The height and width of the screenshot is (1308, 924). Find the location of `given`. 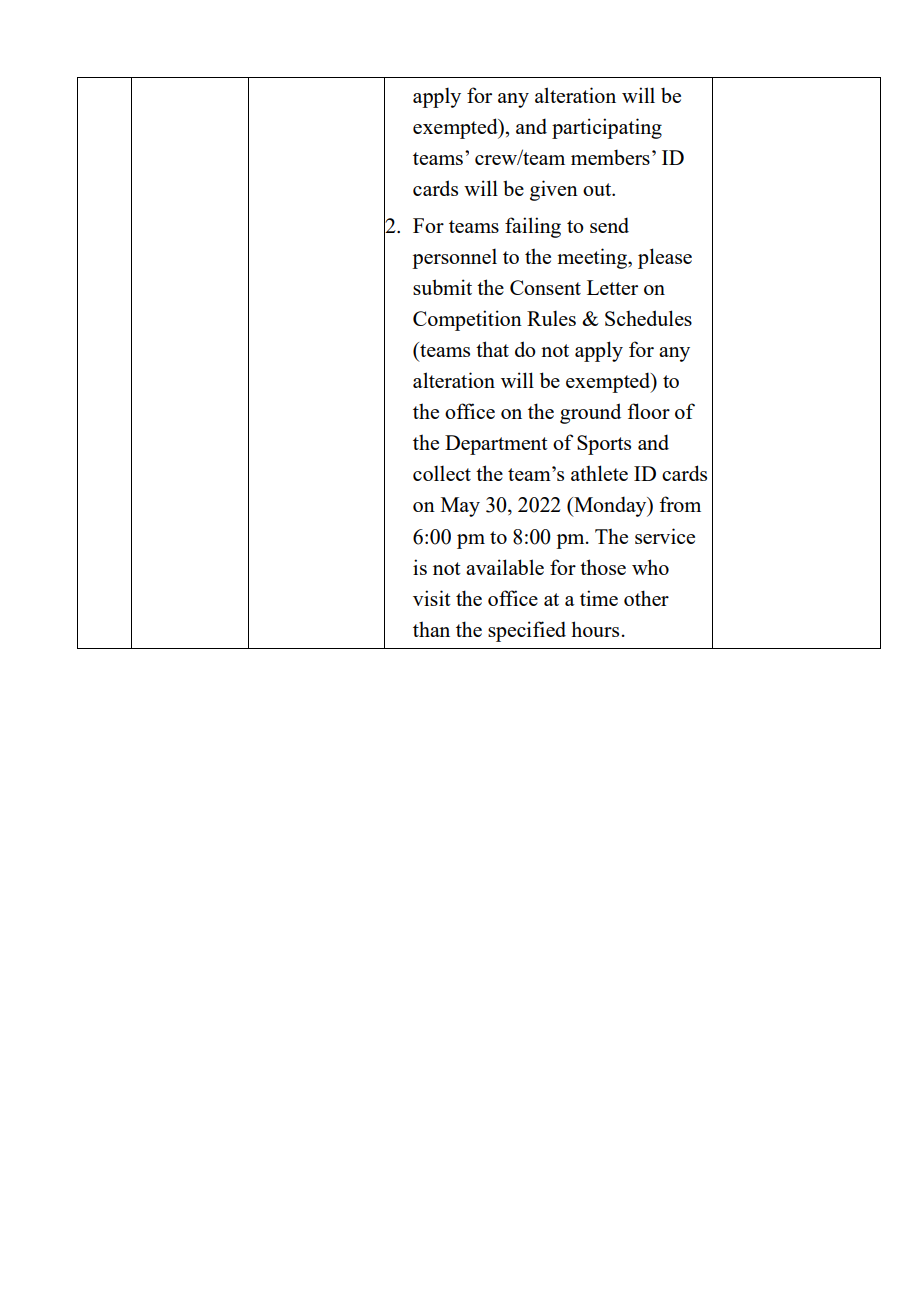

given is located at coordinates (554, 190).
